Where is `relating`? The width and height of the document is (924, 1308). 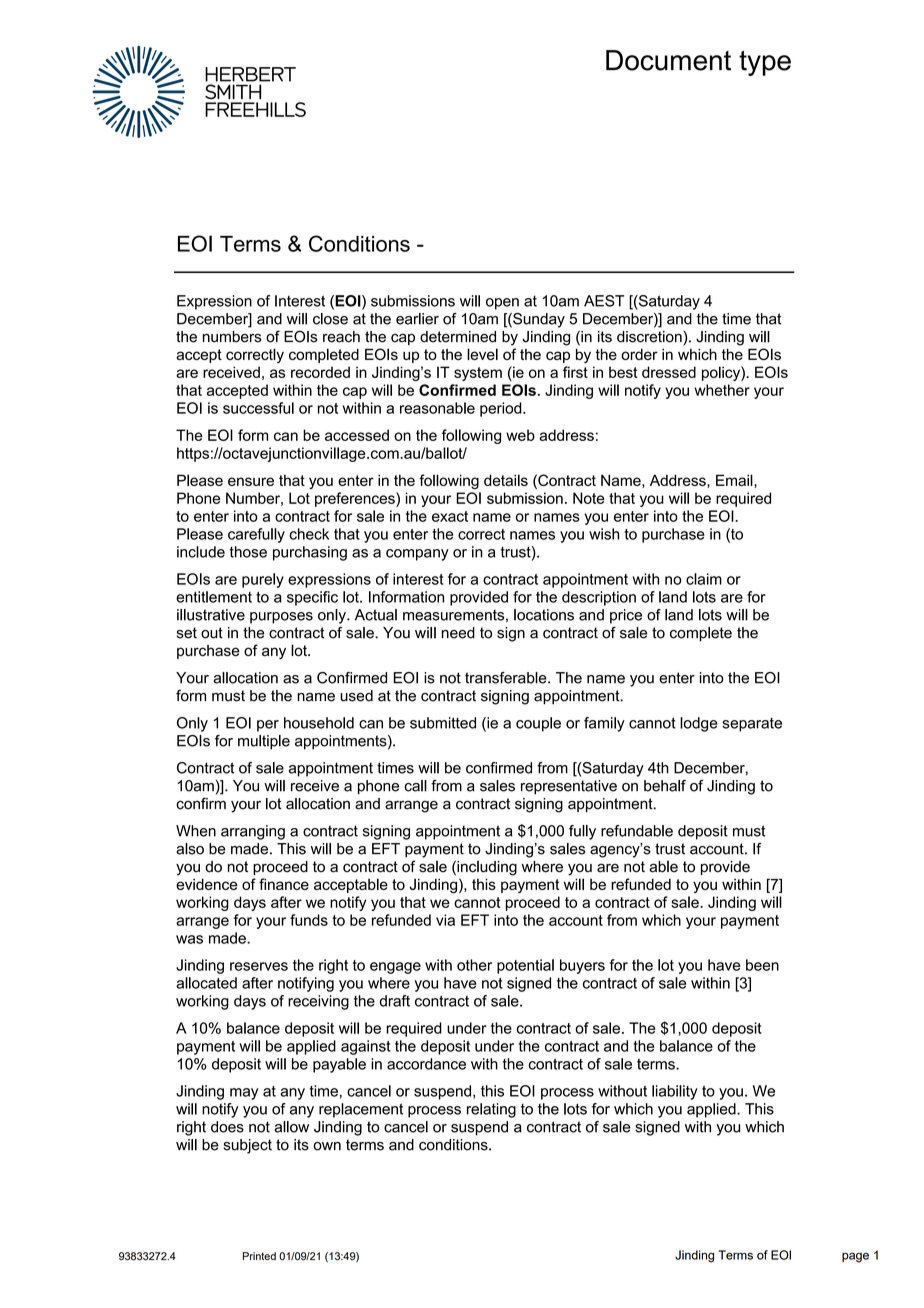
relating is located at coordinates (491, 1110).
